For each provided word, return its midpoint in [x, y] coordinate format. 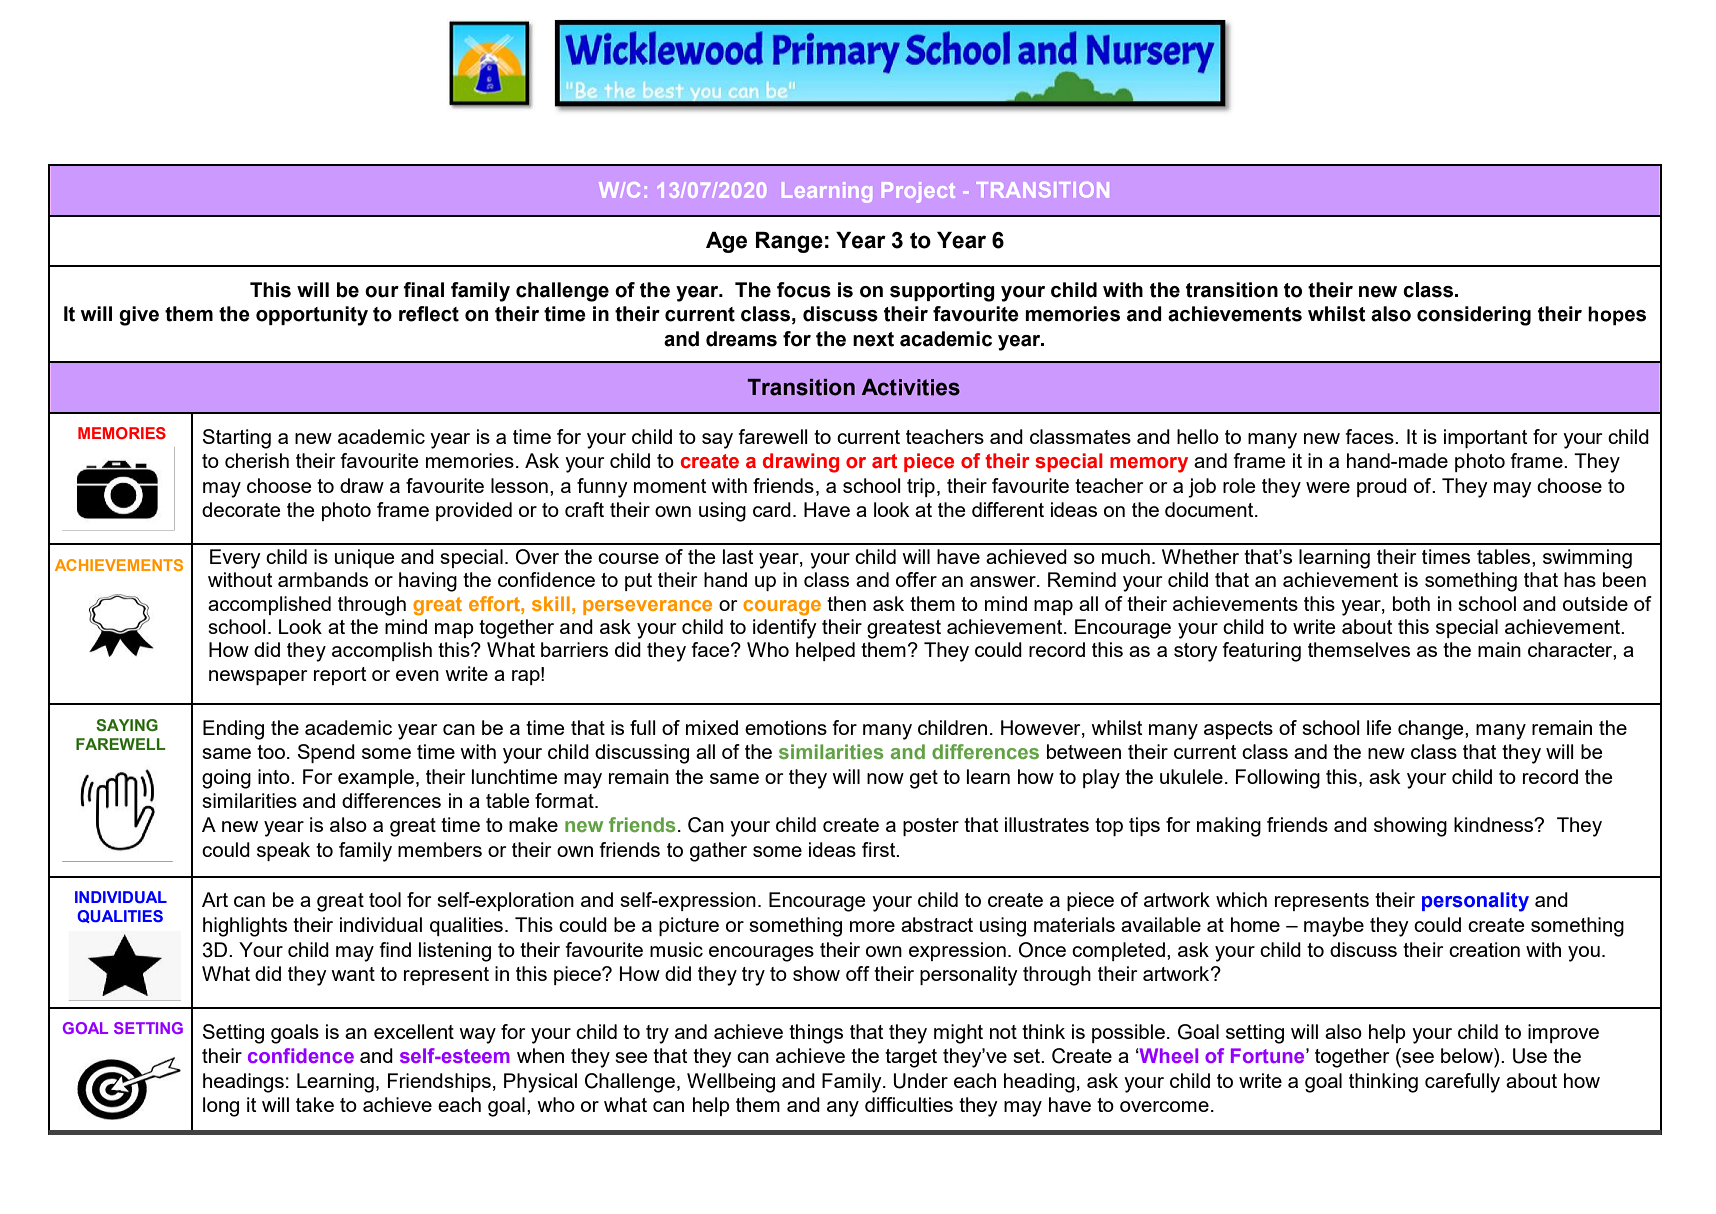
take [315, 1104]
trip [921, 487]
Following [1278, 779]
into [275, 776]
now [885, 778]
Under [920, 1081]
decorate [241, 509]
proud [1382, 487]
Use [1530, 1056]
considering [1474, 316]
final [423, 290]
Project [918, 192]
